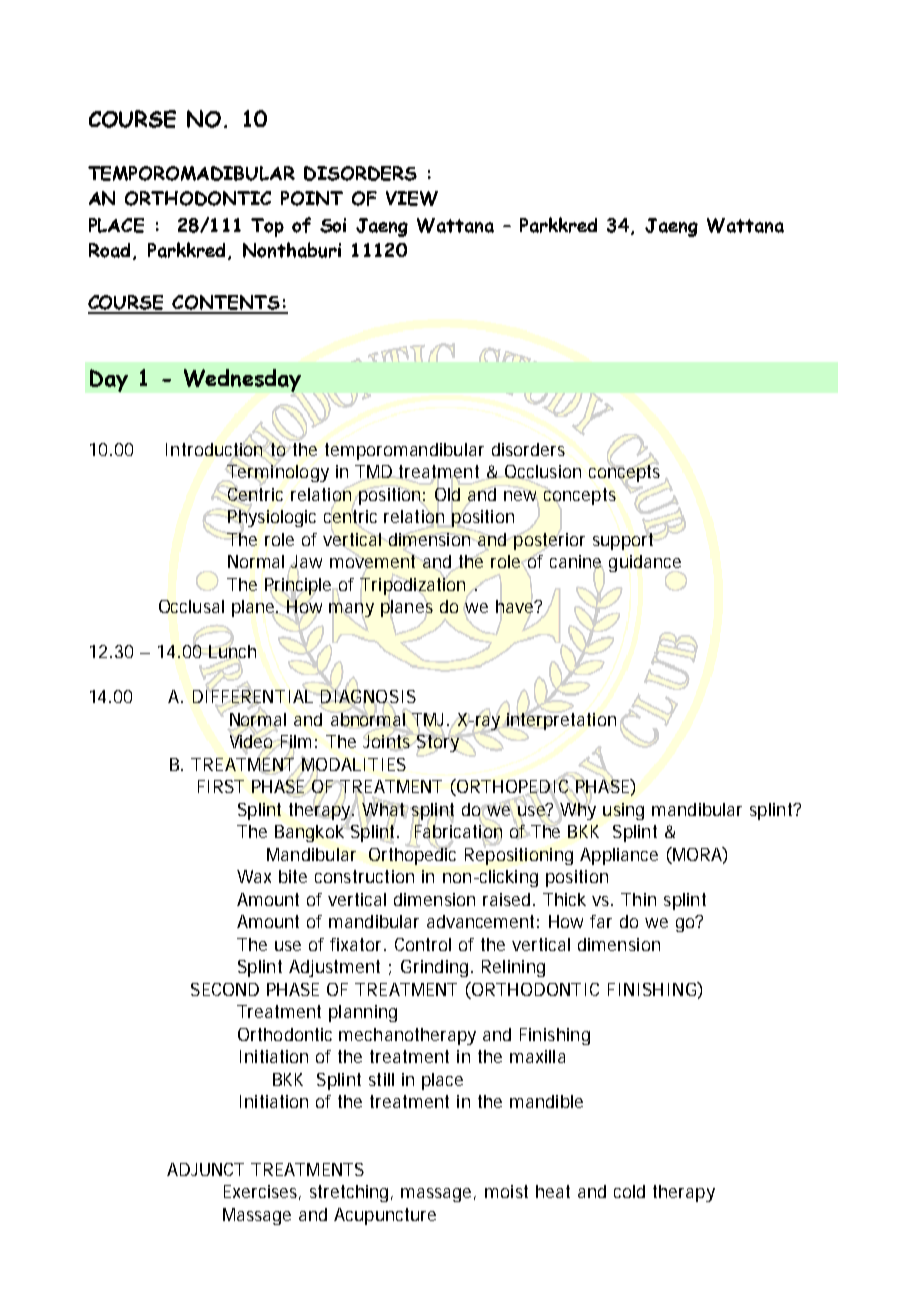 This screenshot has height=1308, width=924. Describe the element at coordinates (412, 198) in the screenshot. I see `VIEW` at that location.
